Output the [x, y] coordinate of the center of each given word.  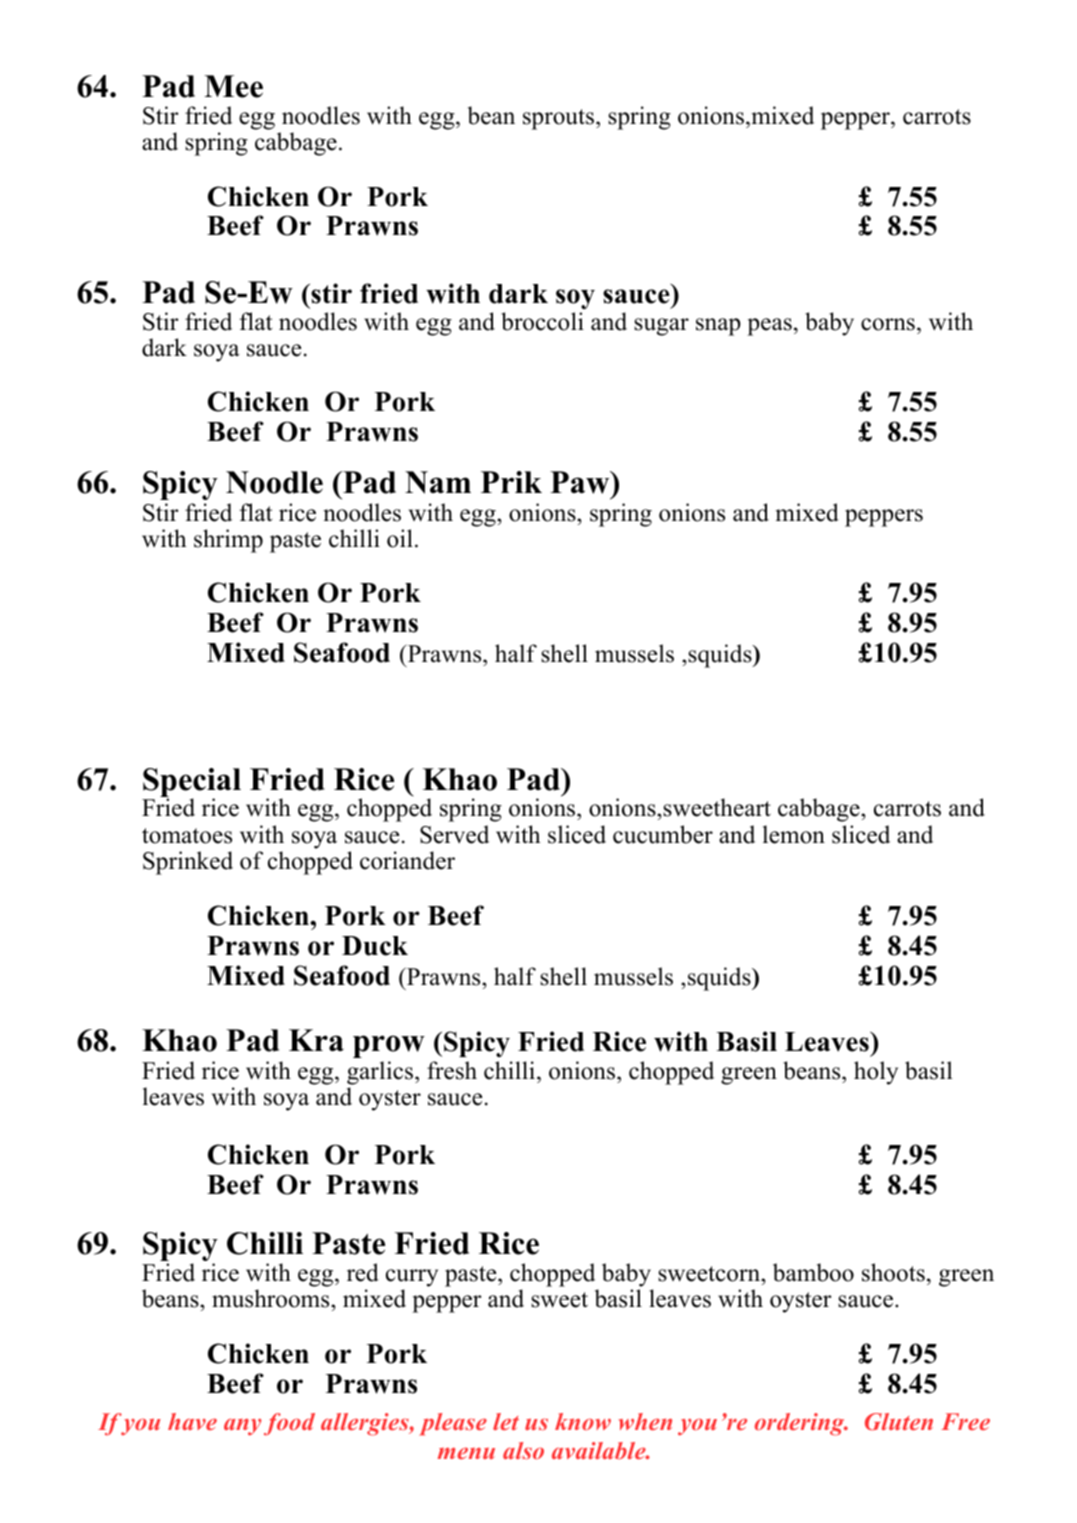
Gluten [899, 1421]
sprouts [560, 119]
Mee [233, 86]
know [583, 1421]
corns [888, 324]
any [242, 1427]
